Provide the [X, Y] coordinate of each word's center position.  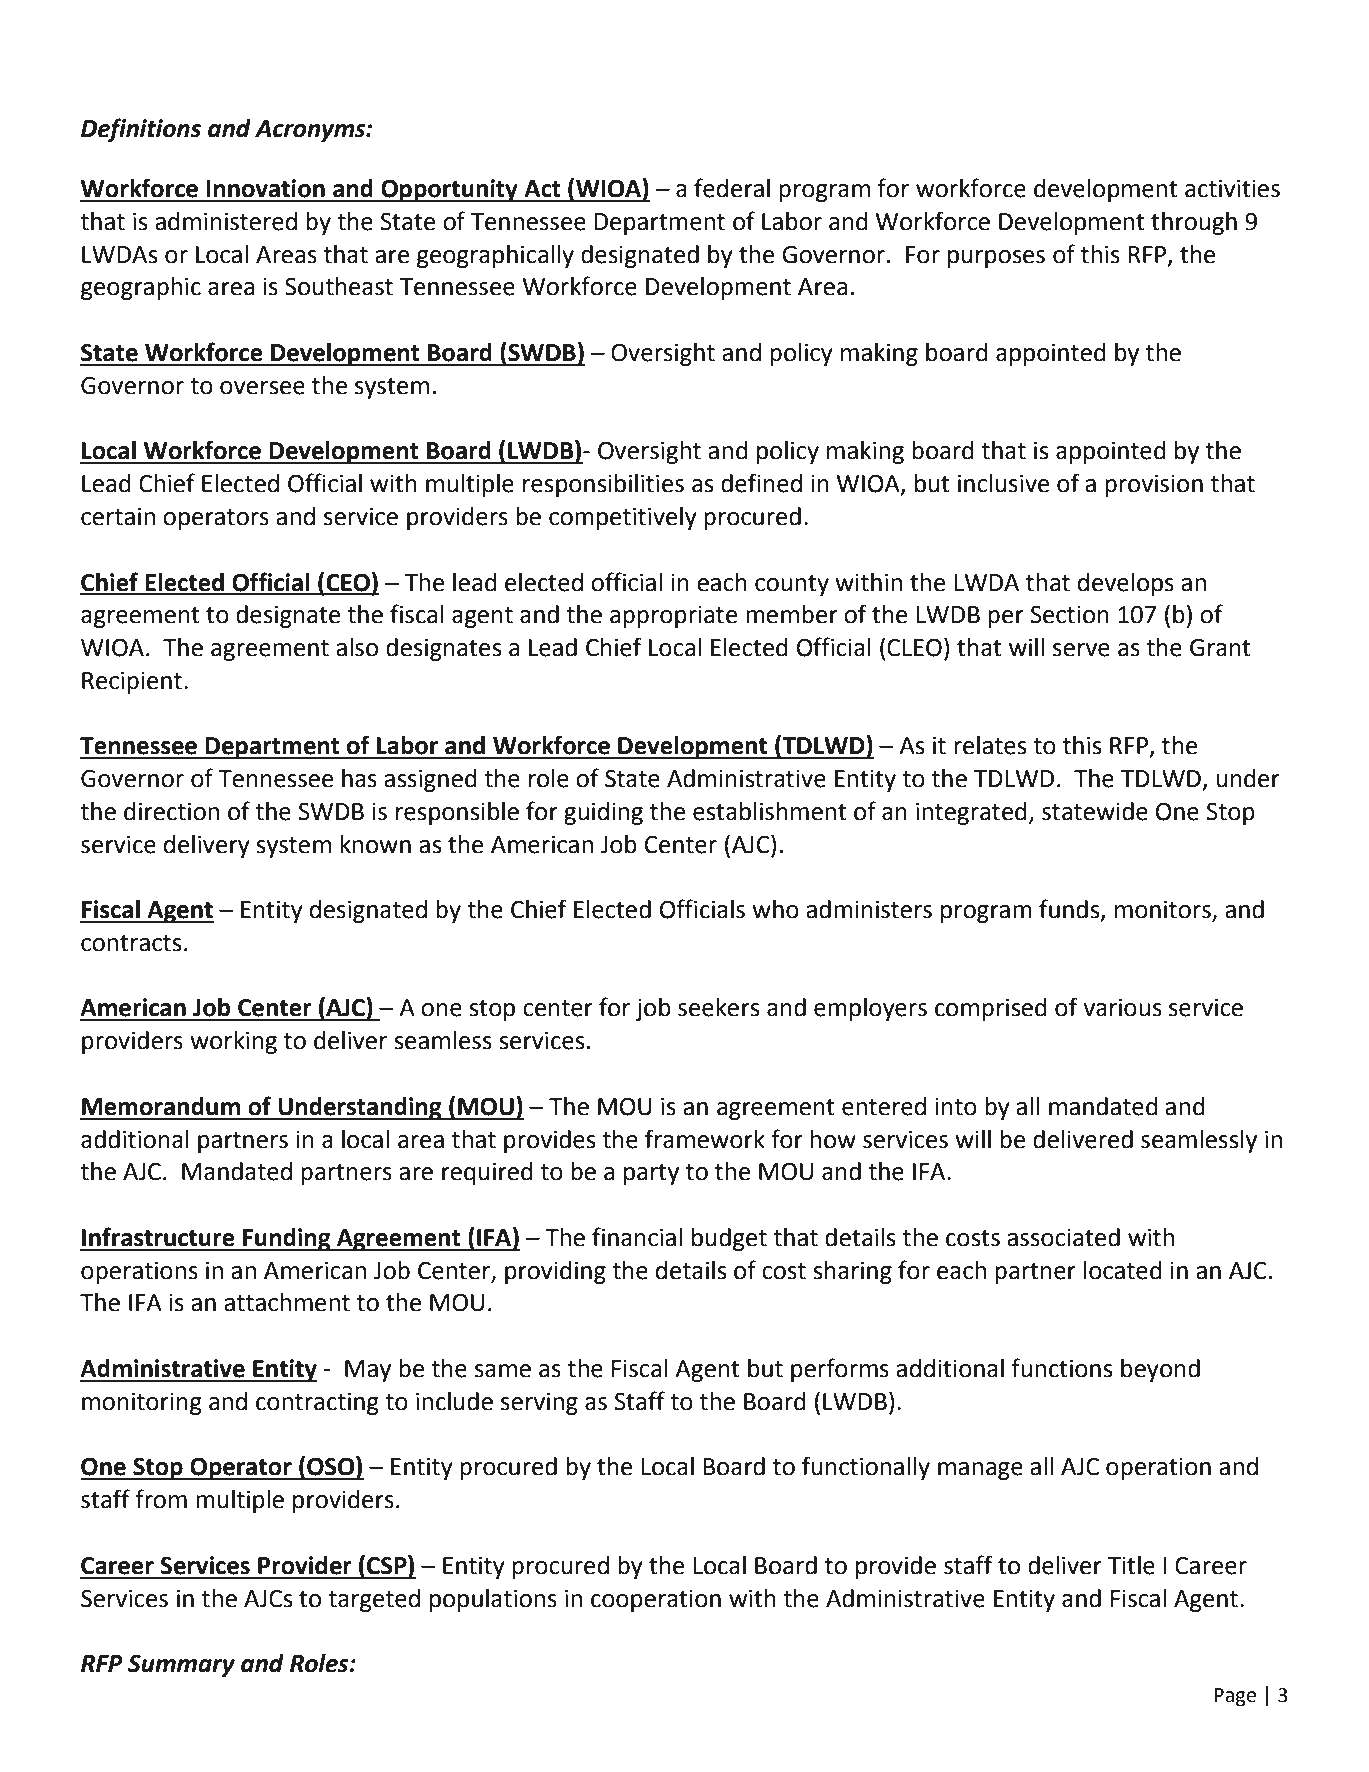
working [233, 1042]
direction [171, 811]
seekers [718, 1007]
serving [539, 1403]
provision [1154, 485]
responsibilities [603, 485]
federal [732, 188]
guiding [603, 813]
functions [1061, 1368]
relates [990, 745]
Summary [181, 1665]
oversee [262, 388]
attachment [287, 1302]
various [1123, 1007]
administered [226, 221]
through [1194, 223]
